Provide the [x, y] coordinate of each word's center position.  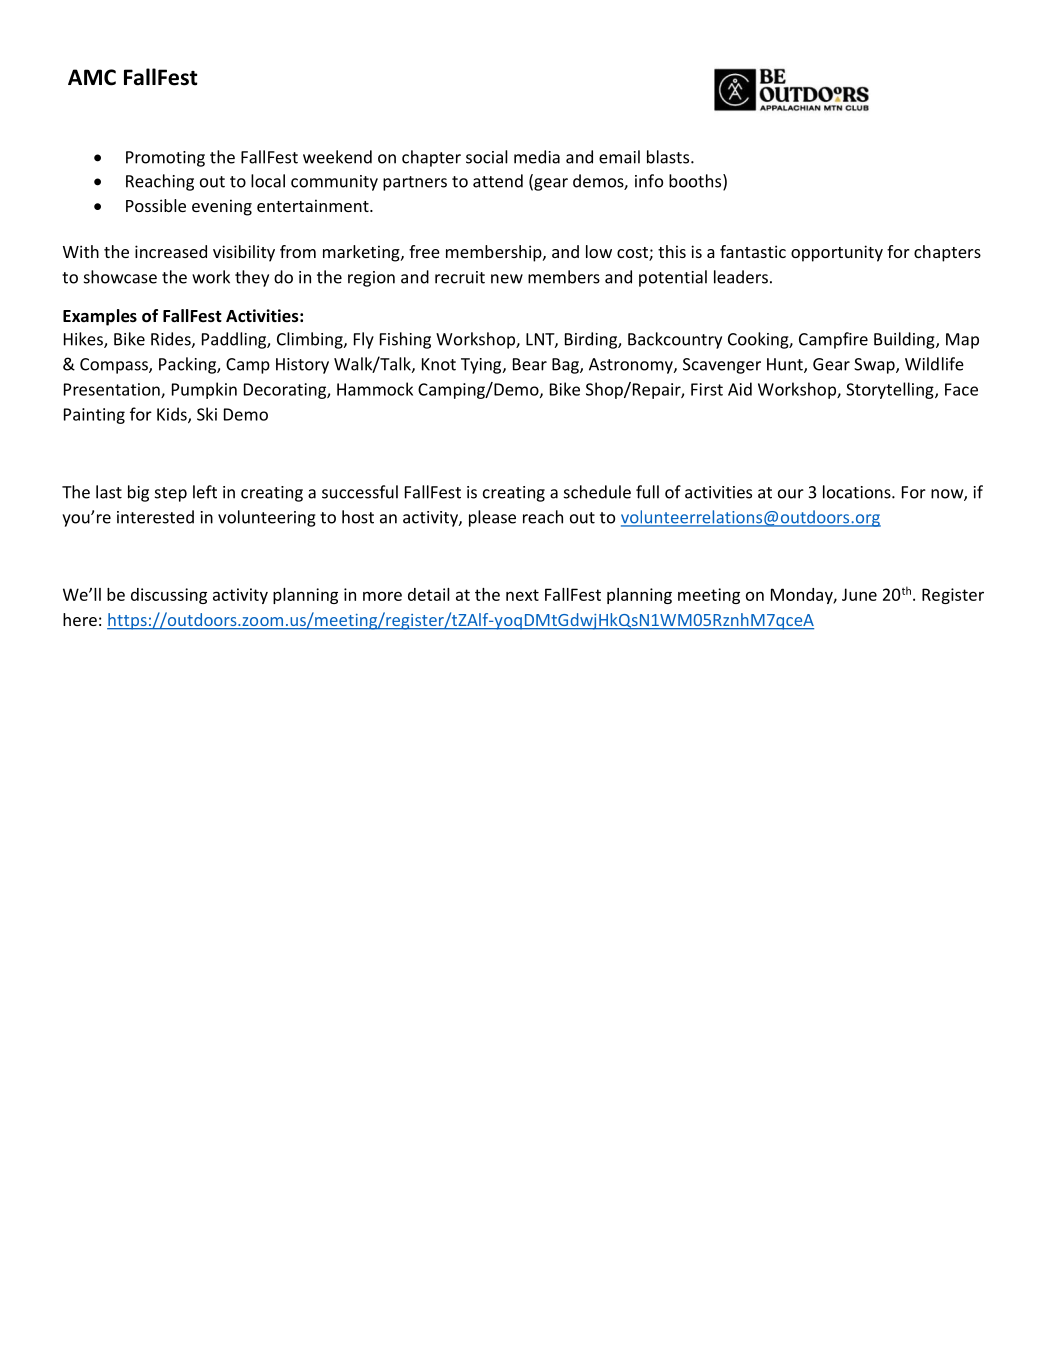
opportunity [837, 253]
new [507, 279]
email [619, 157]
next [522, 595]
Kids [173, 415]
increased [171, 251]
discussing [169, 596]
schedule [597, 492]
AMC [92, 77]
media [537, 157]
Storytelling [891, 390]
